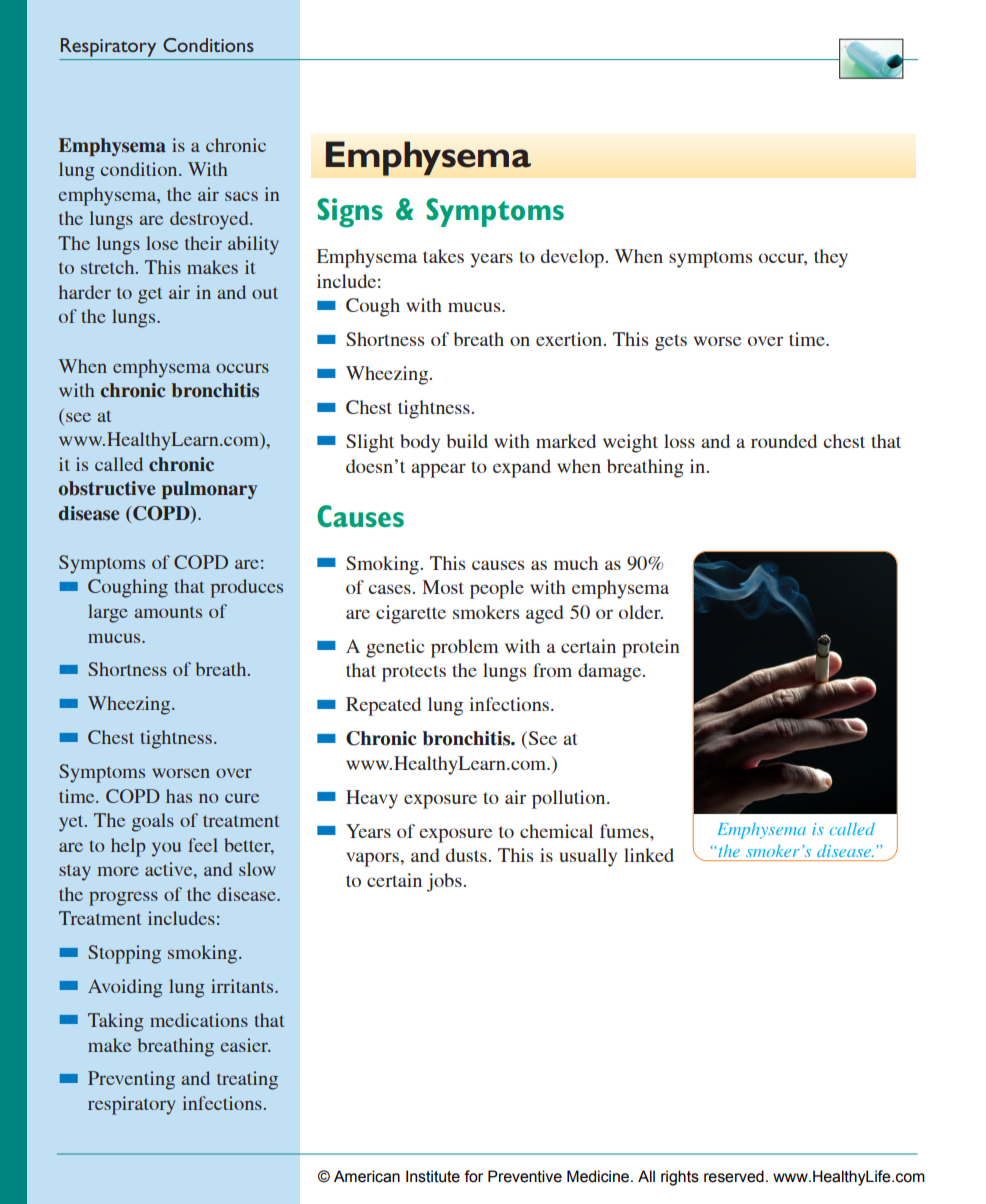 The height and width of the screenshot is (1204, 986). Describe the element at coordinates (651, 648) in the screenshot. I see `protein` at that location.
